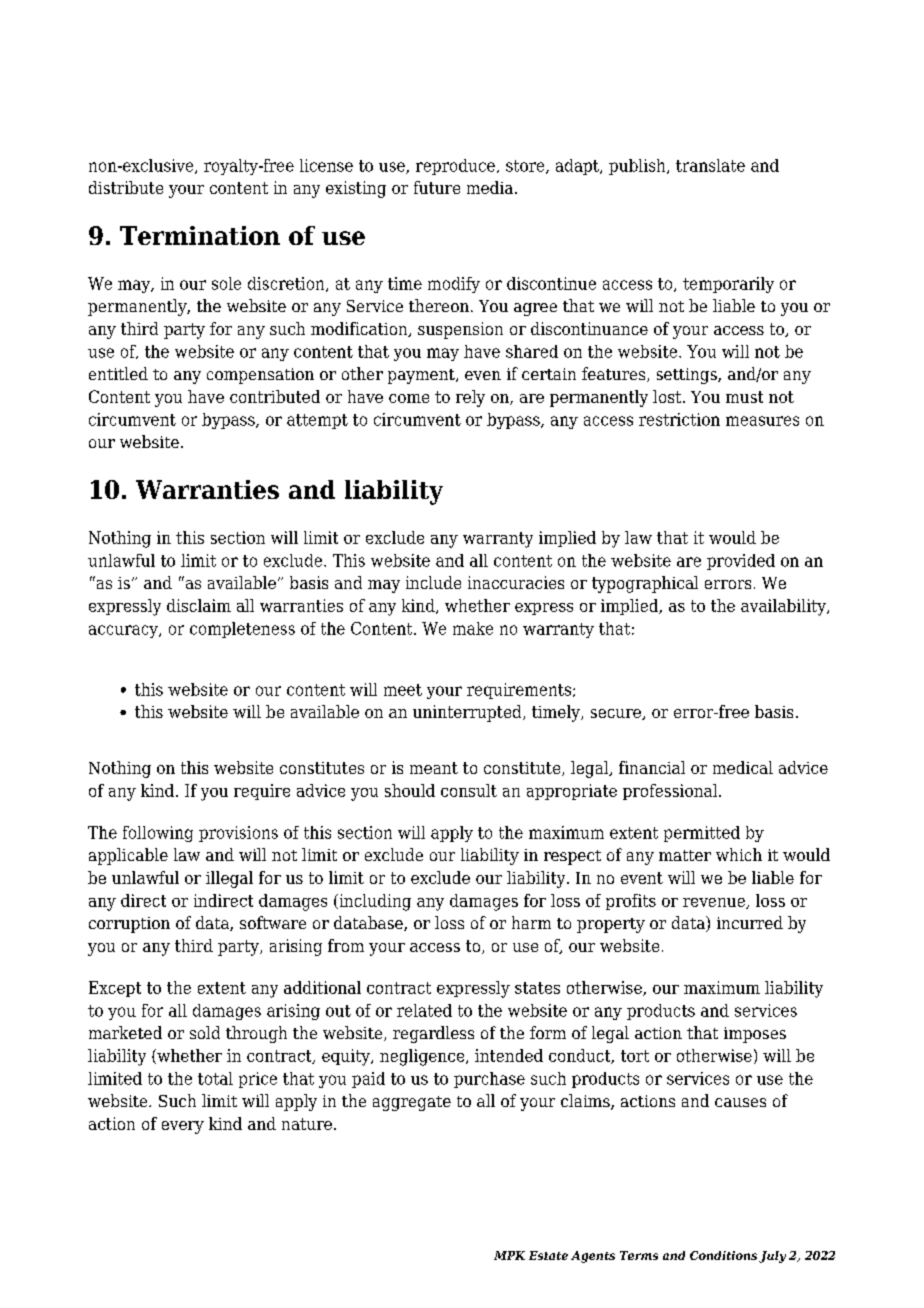  I want to click on every, so click(183, 1127).
